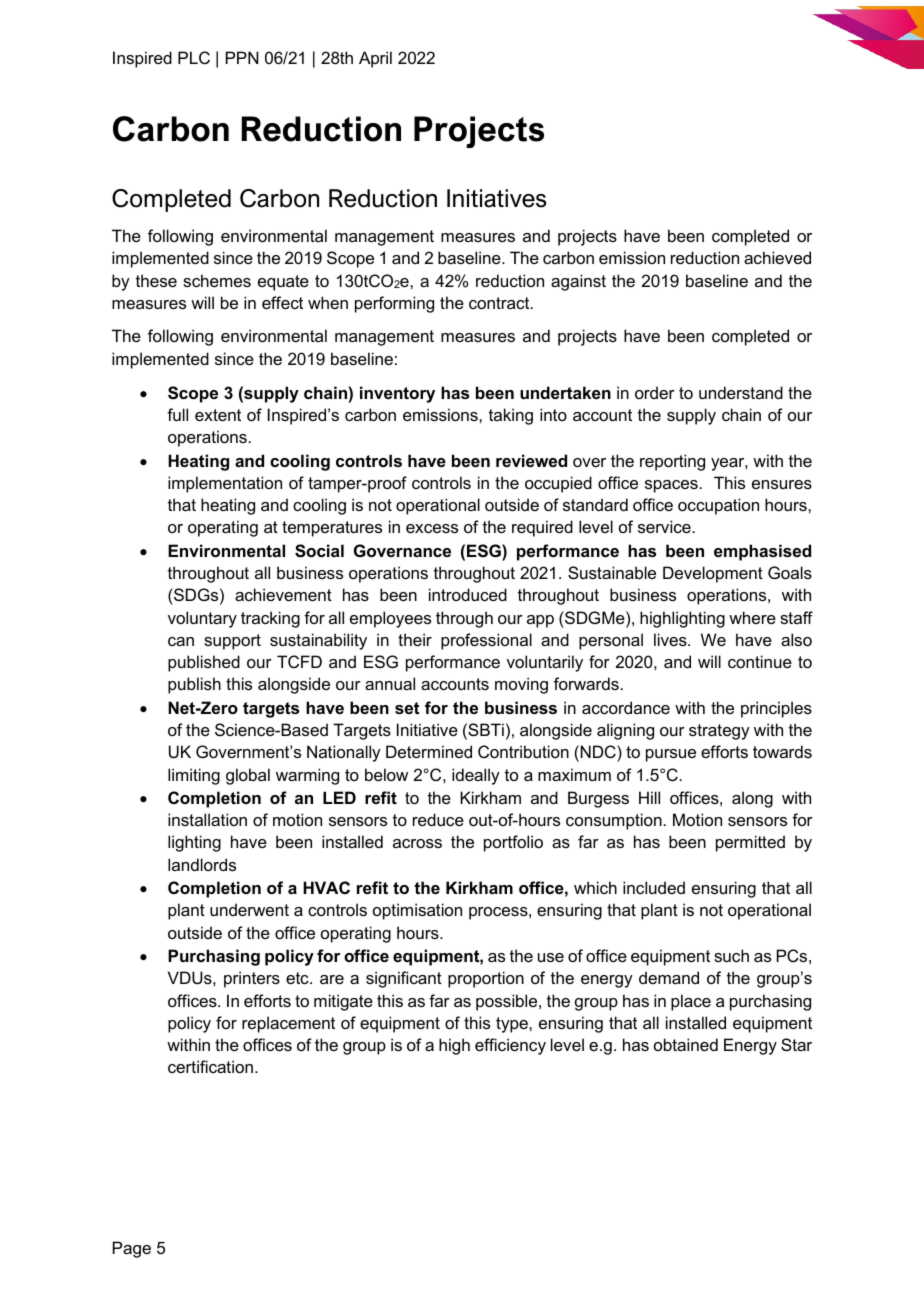 This screenshot has width=924, height=1307. I want to click on professional, so click(486, 641).
